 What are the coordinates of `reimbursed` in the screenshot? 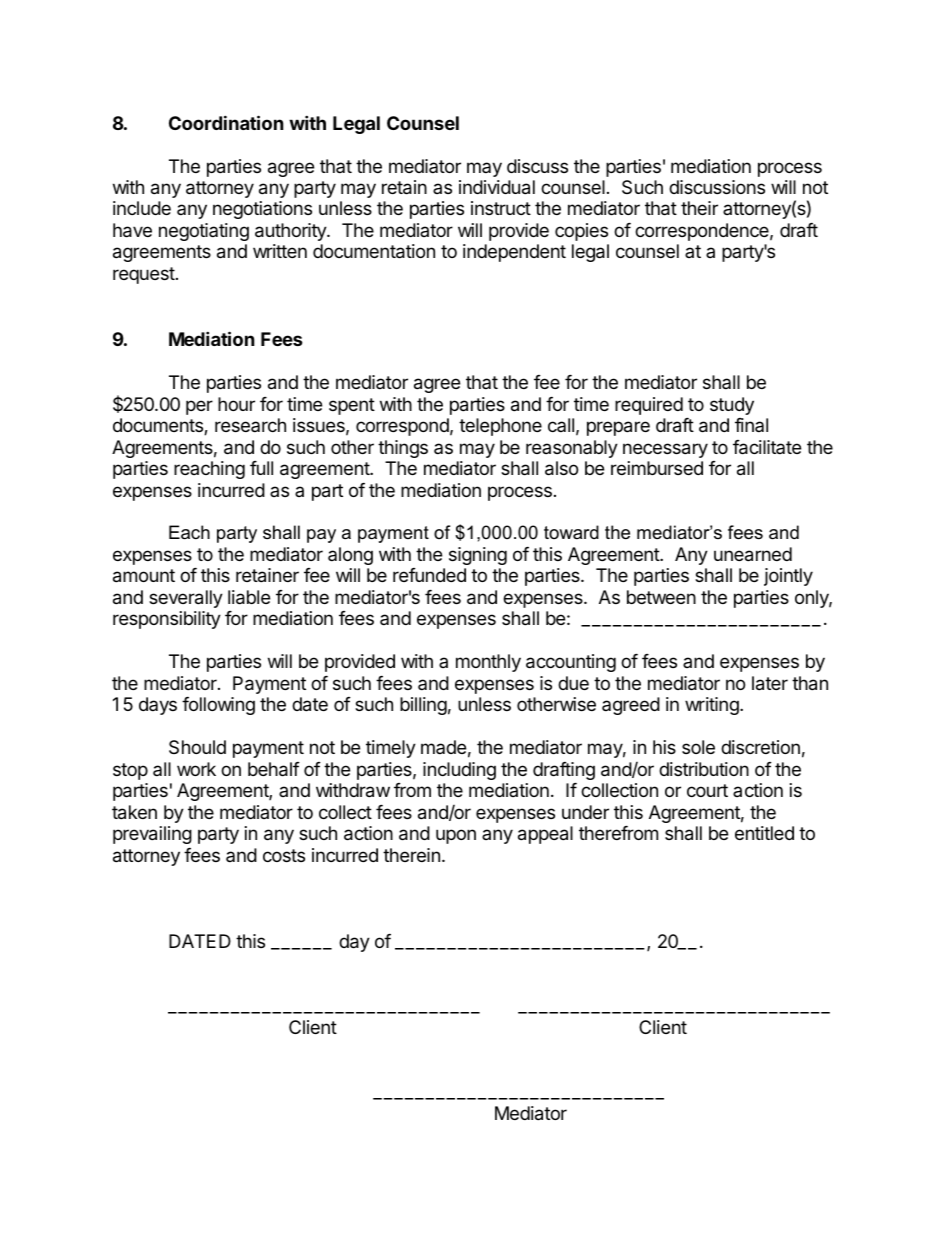 It's located at (657, 468).
